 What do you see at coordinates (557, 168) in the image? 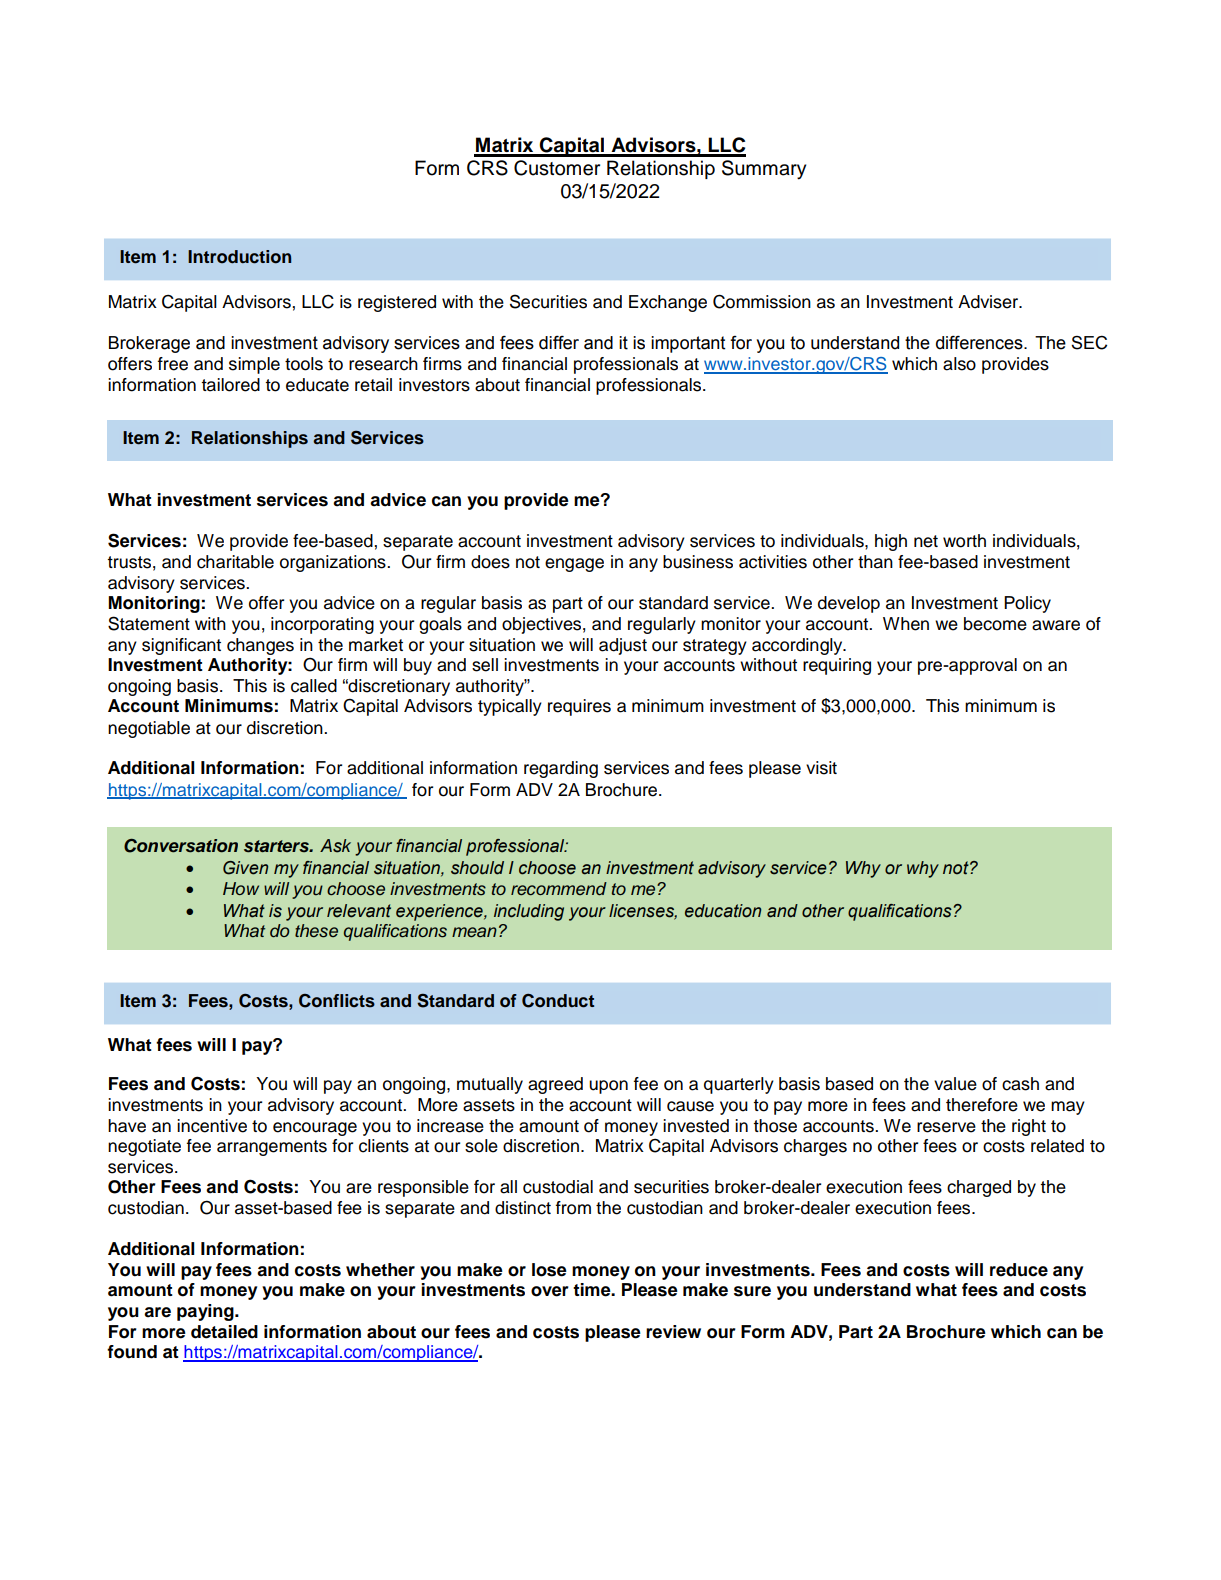
I see `Customer` at bounding box center [557, 168].
